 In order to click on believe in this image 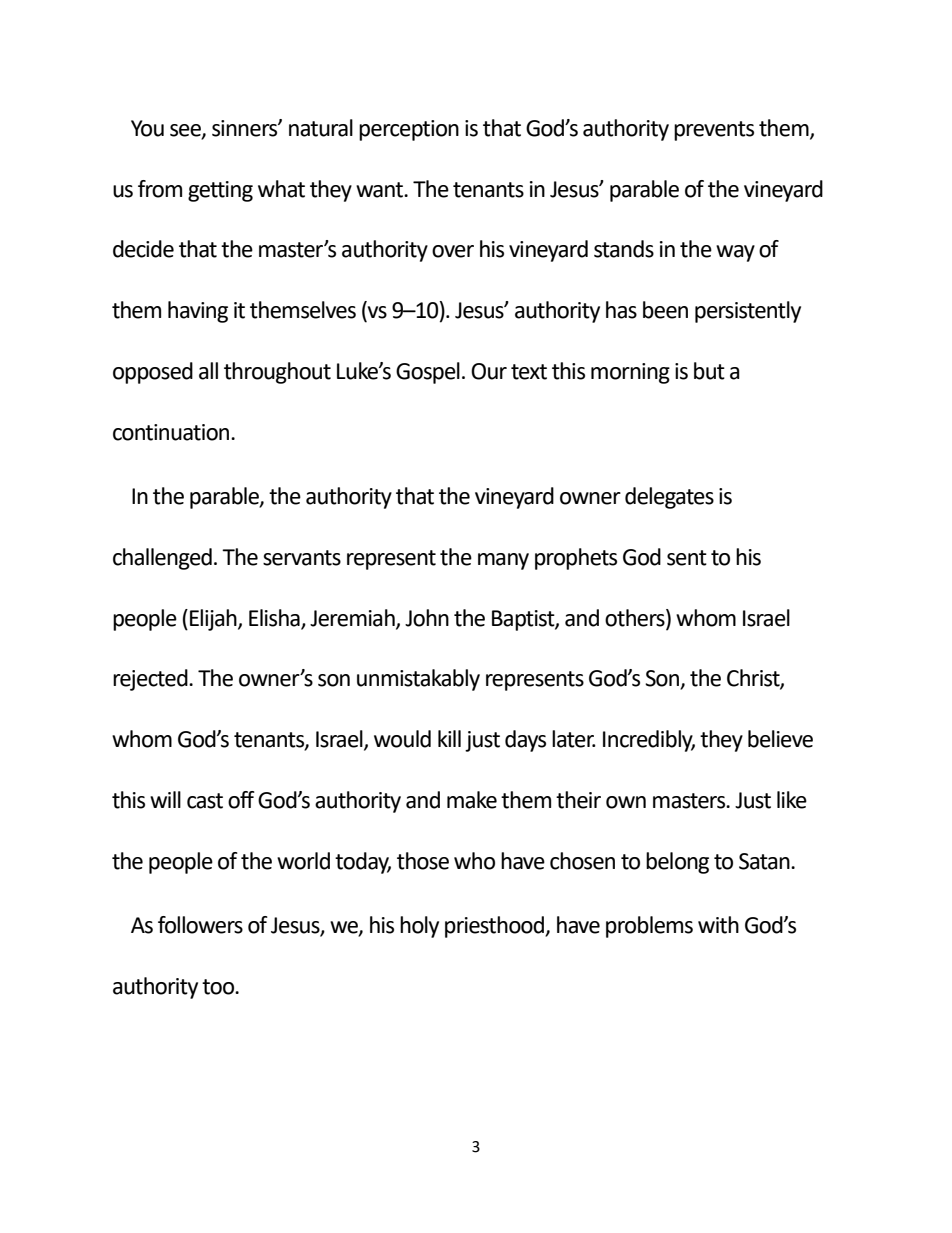, I will do `click(780, 739)`.
